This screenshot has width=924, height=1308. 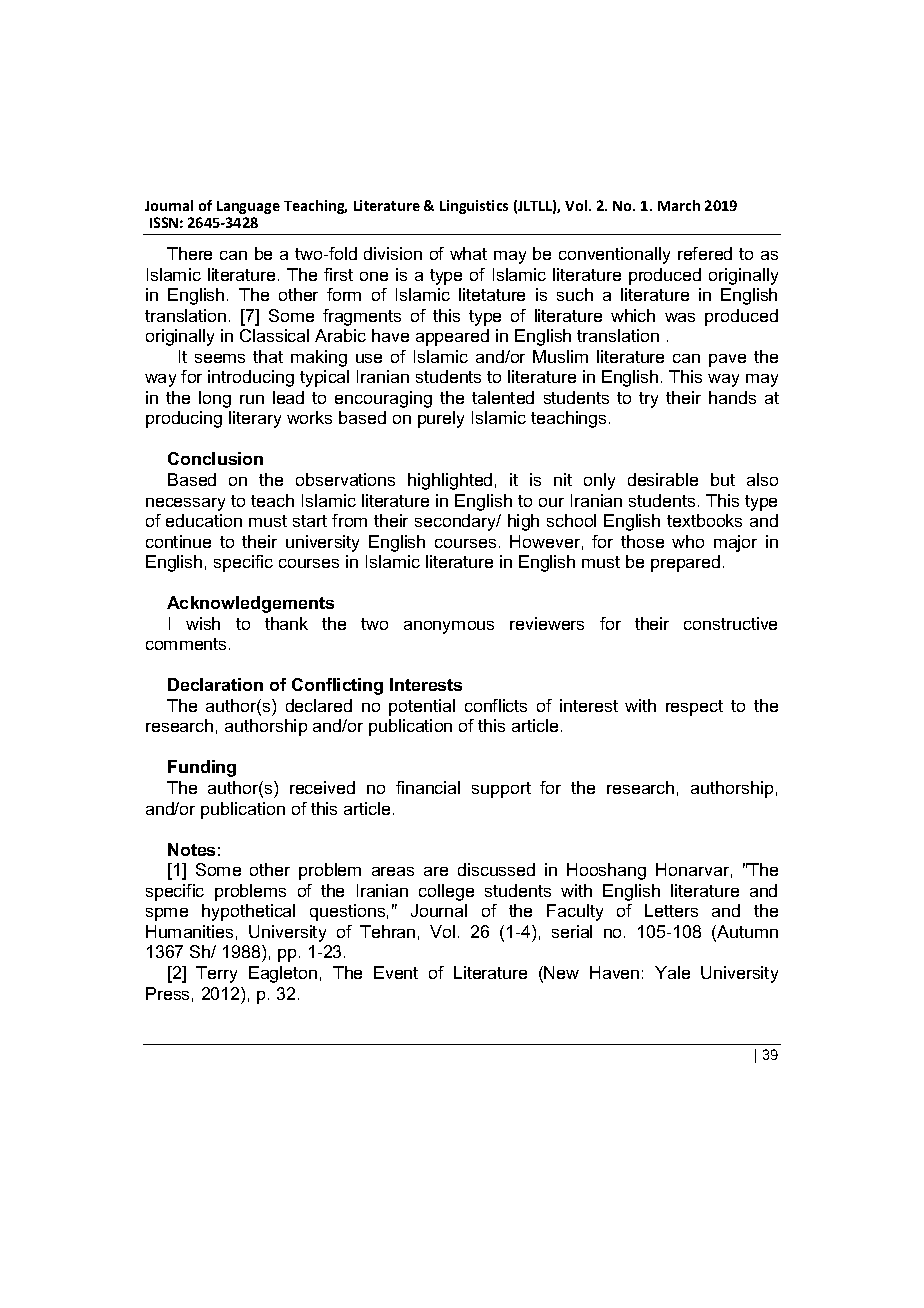 I want to click on March, so click(x=679, y=205).
